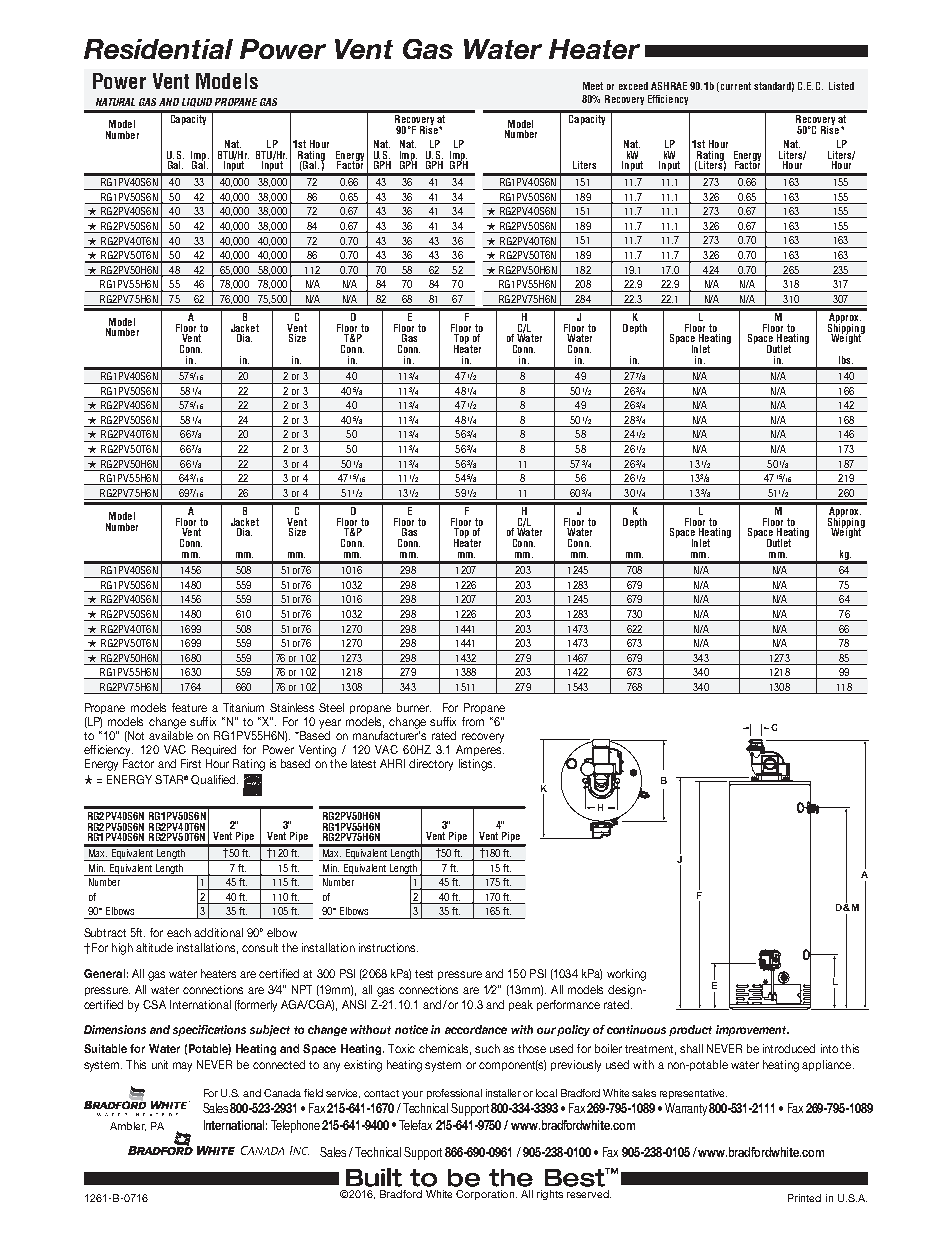  Describe the element at coordinates (480, 750) in the screenshot. I see `Amperes` at that location.
